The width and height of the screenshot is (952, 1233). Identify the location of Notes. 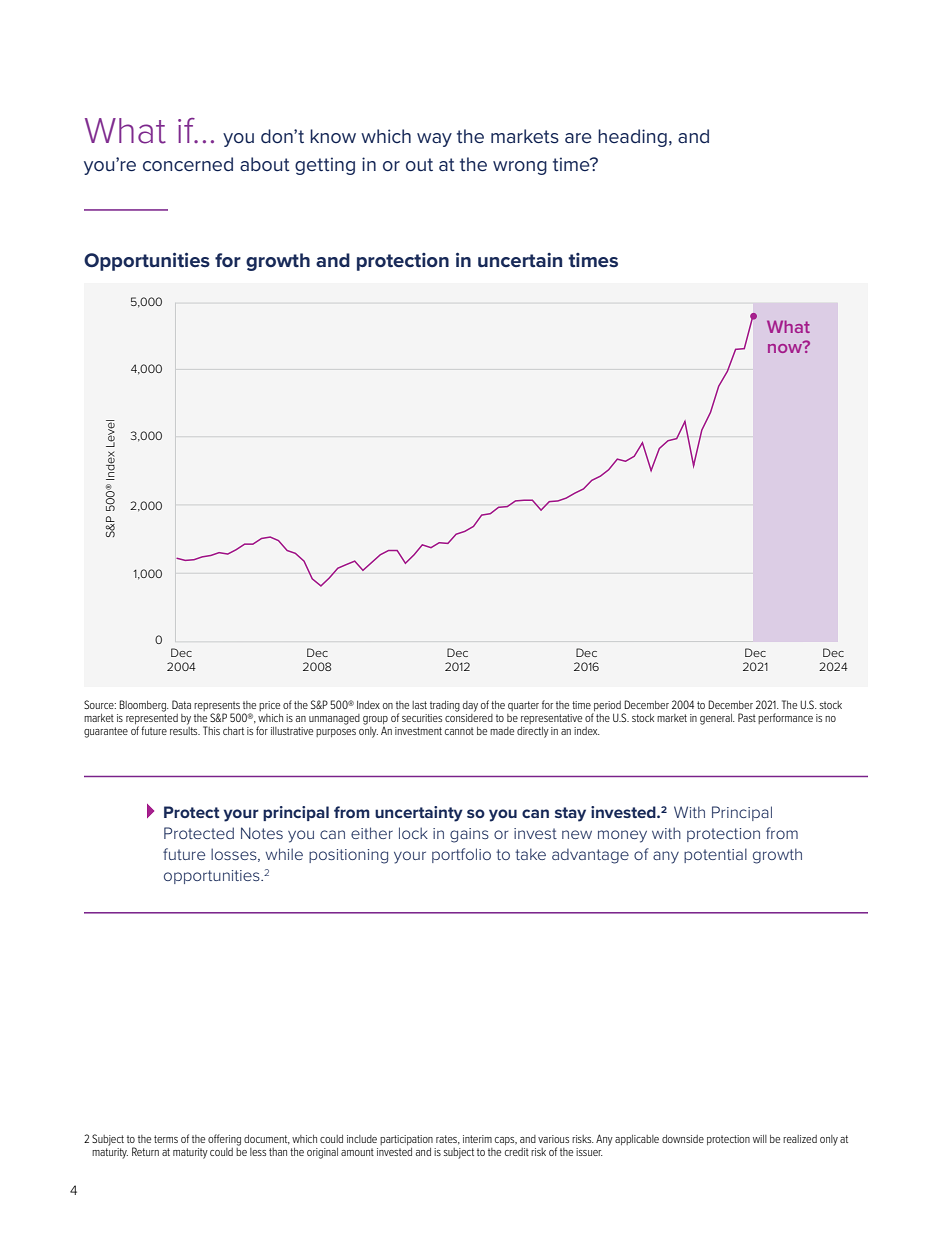
(262, 833).
